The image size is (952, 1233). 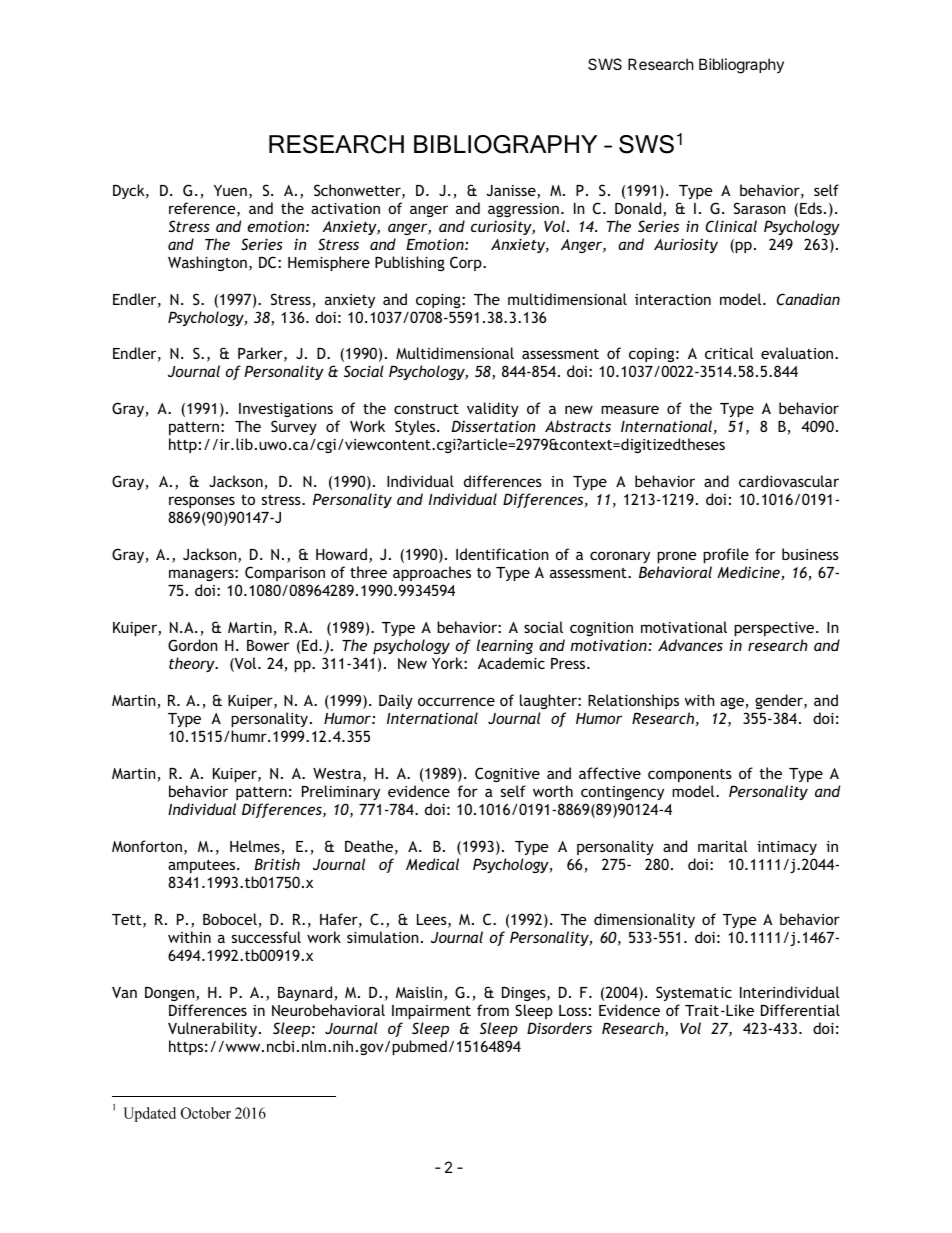 What do you see at coordinates (789, 481) in the image?
I see `cardiovascular` at bounding box center [789, 481].
